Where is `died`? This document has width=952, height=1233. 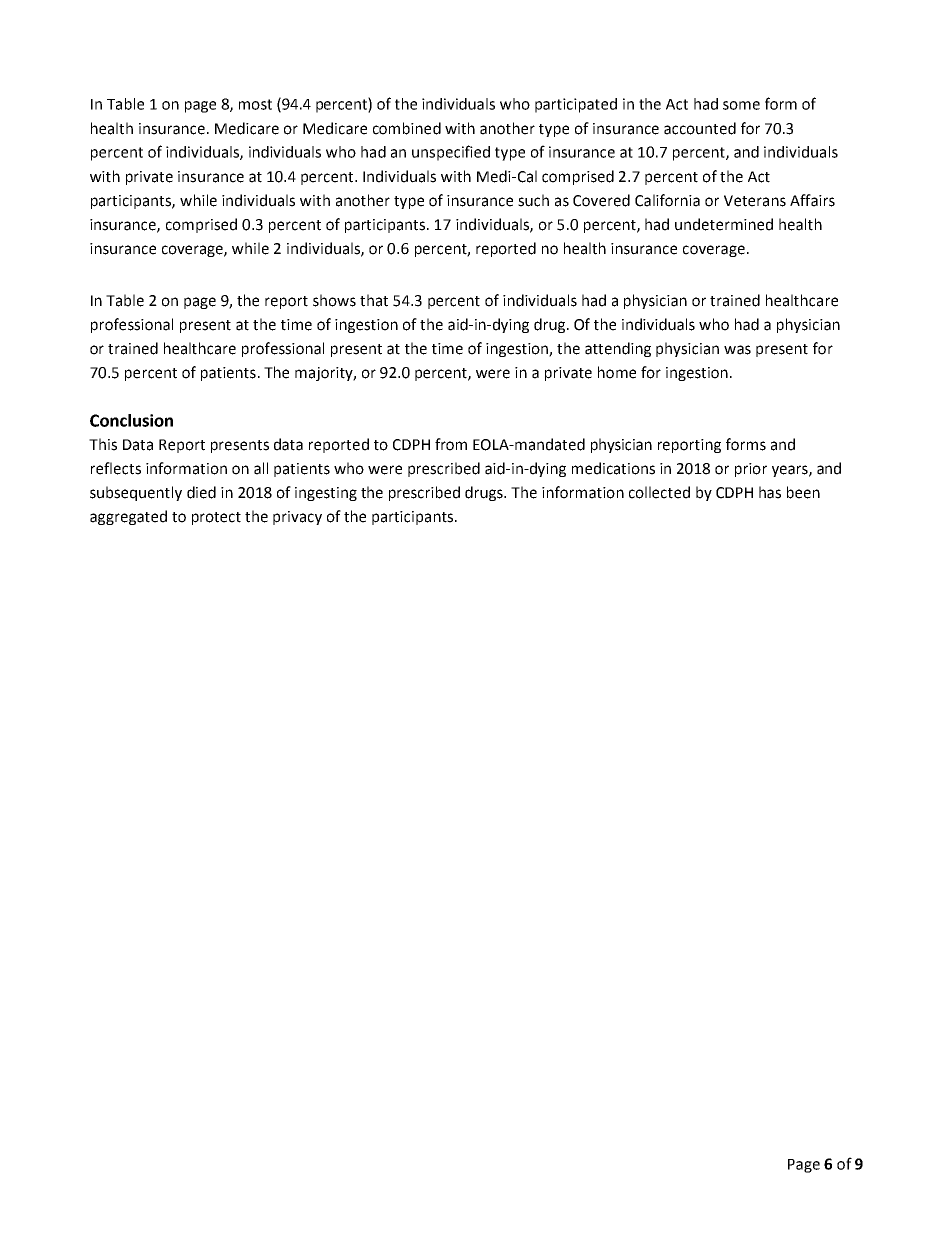 died is located at coordinates (201, 492).
